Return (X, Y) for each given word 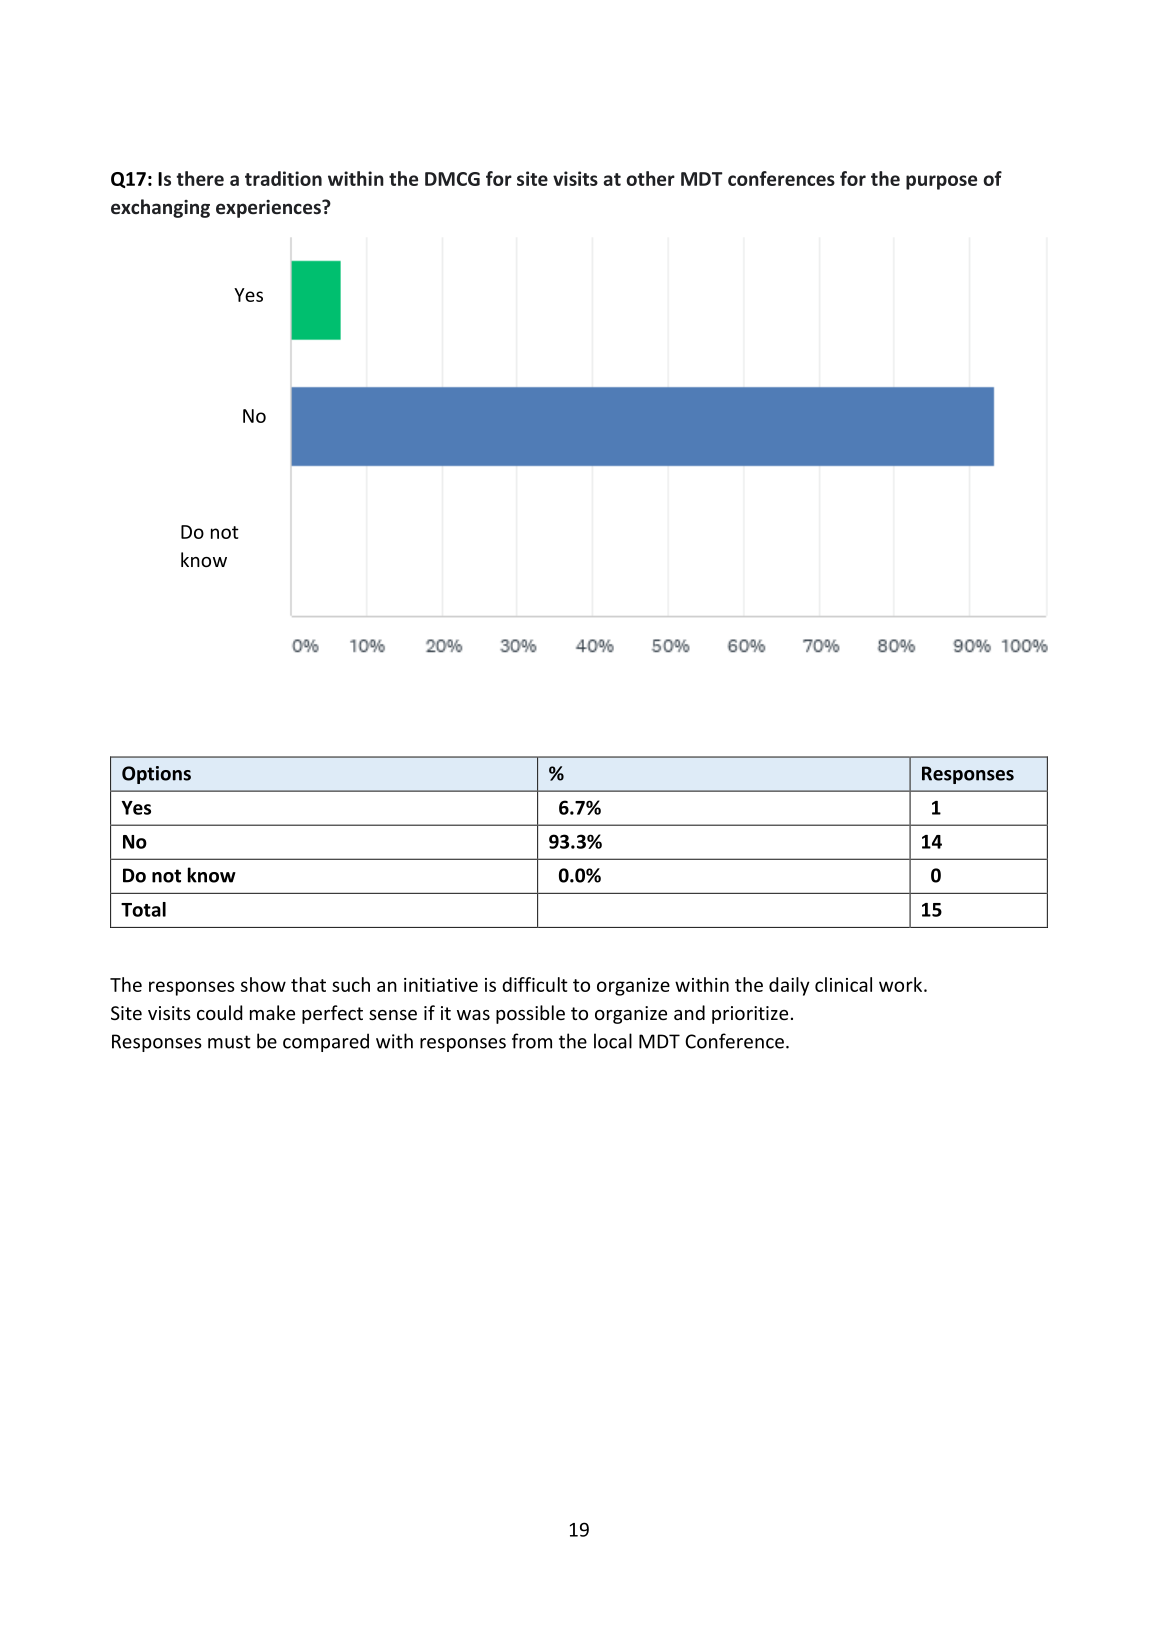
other (650, 178)
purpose (941, 182)
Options (156, 775)
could (219, 1012)
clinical (843, 984)
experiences (269, 209)
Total (143, 909)
